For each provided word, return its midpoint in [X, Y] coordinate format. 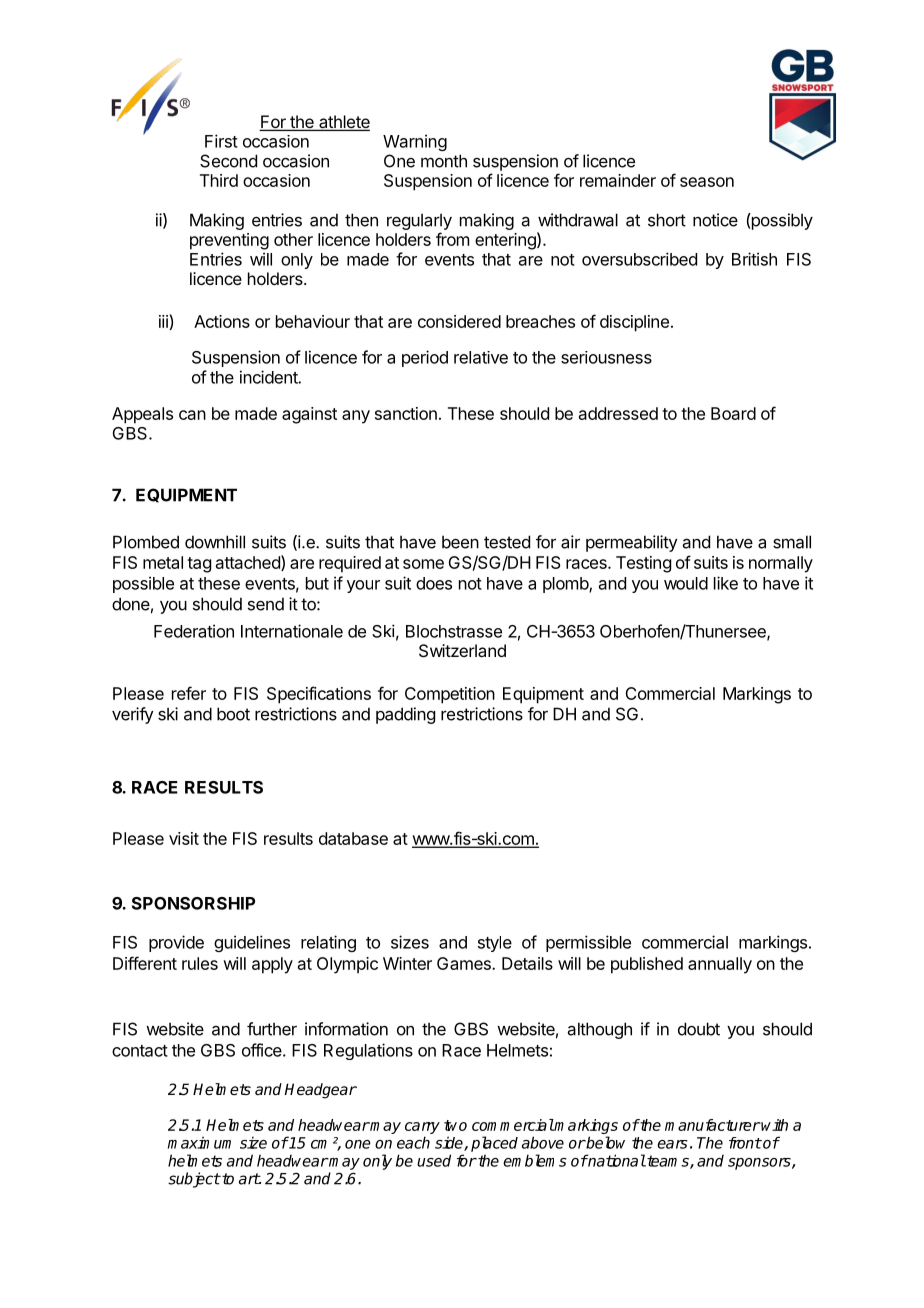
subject [194, 1180]
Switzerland [462, 650]
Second [228, 161]
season [707, 182]
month [444, 161]
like [726, 583]
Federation [194, 631]
